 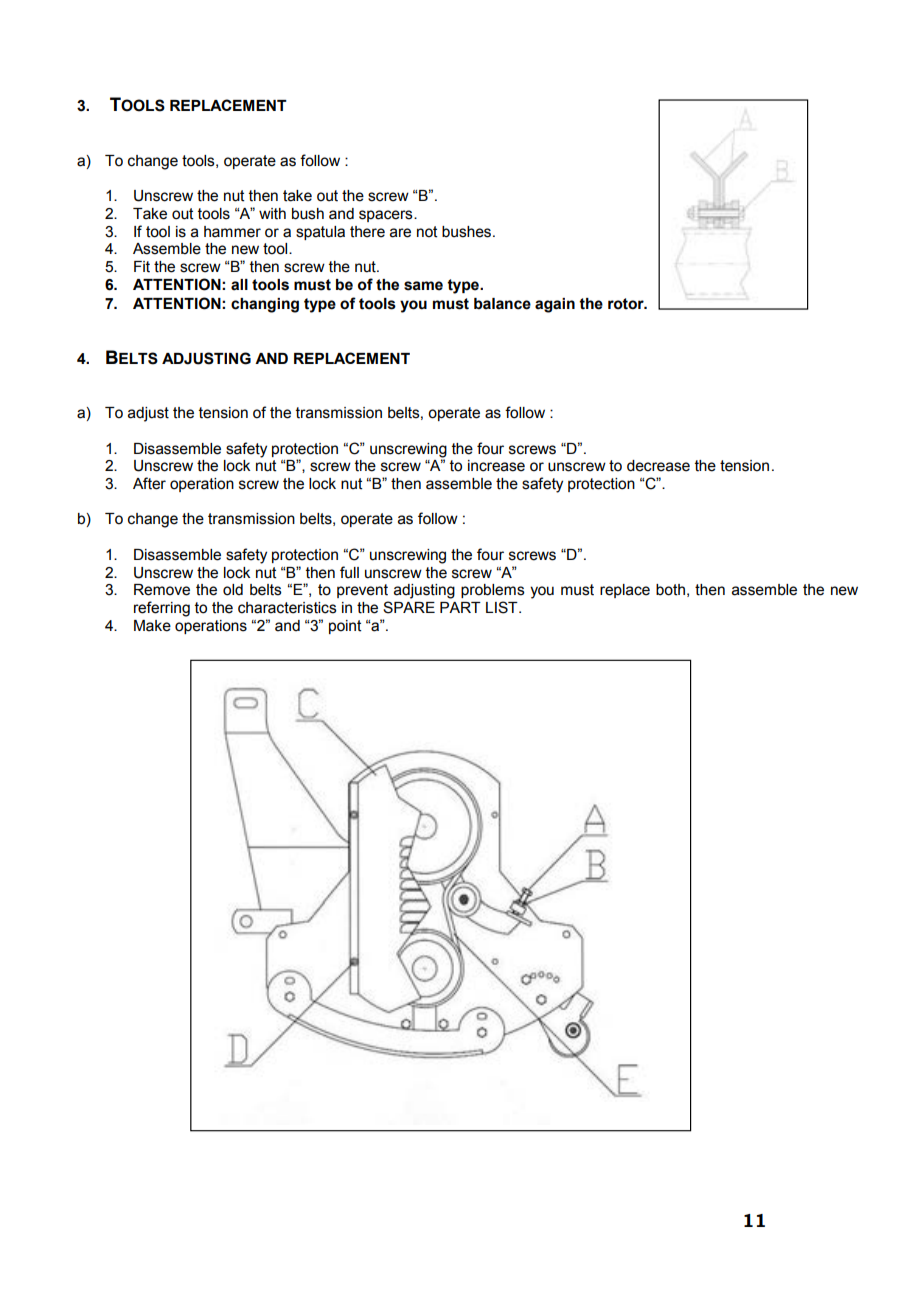 What do you see at coordinates (265, 305) in the page?
I see `changing` at bounding box center [265, 305].
